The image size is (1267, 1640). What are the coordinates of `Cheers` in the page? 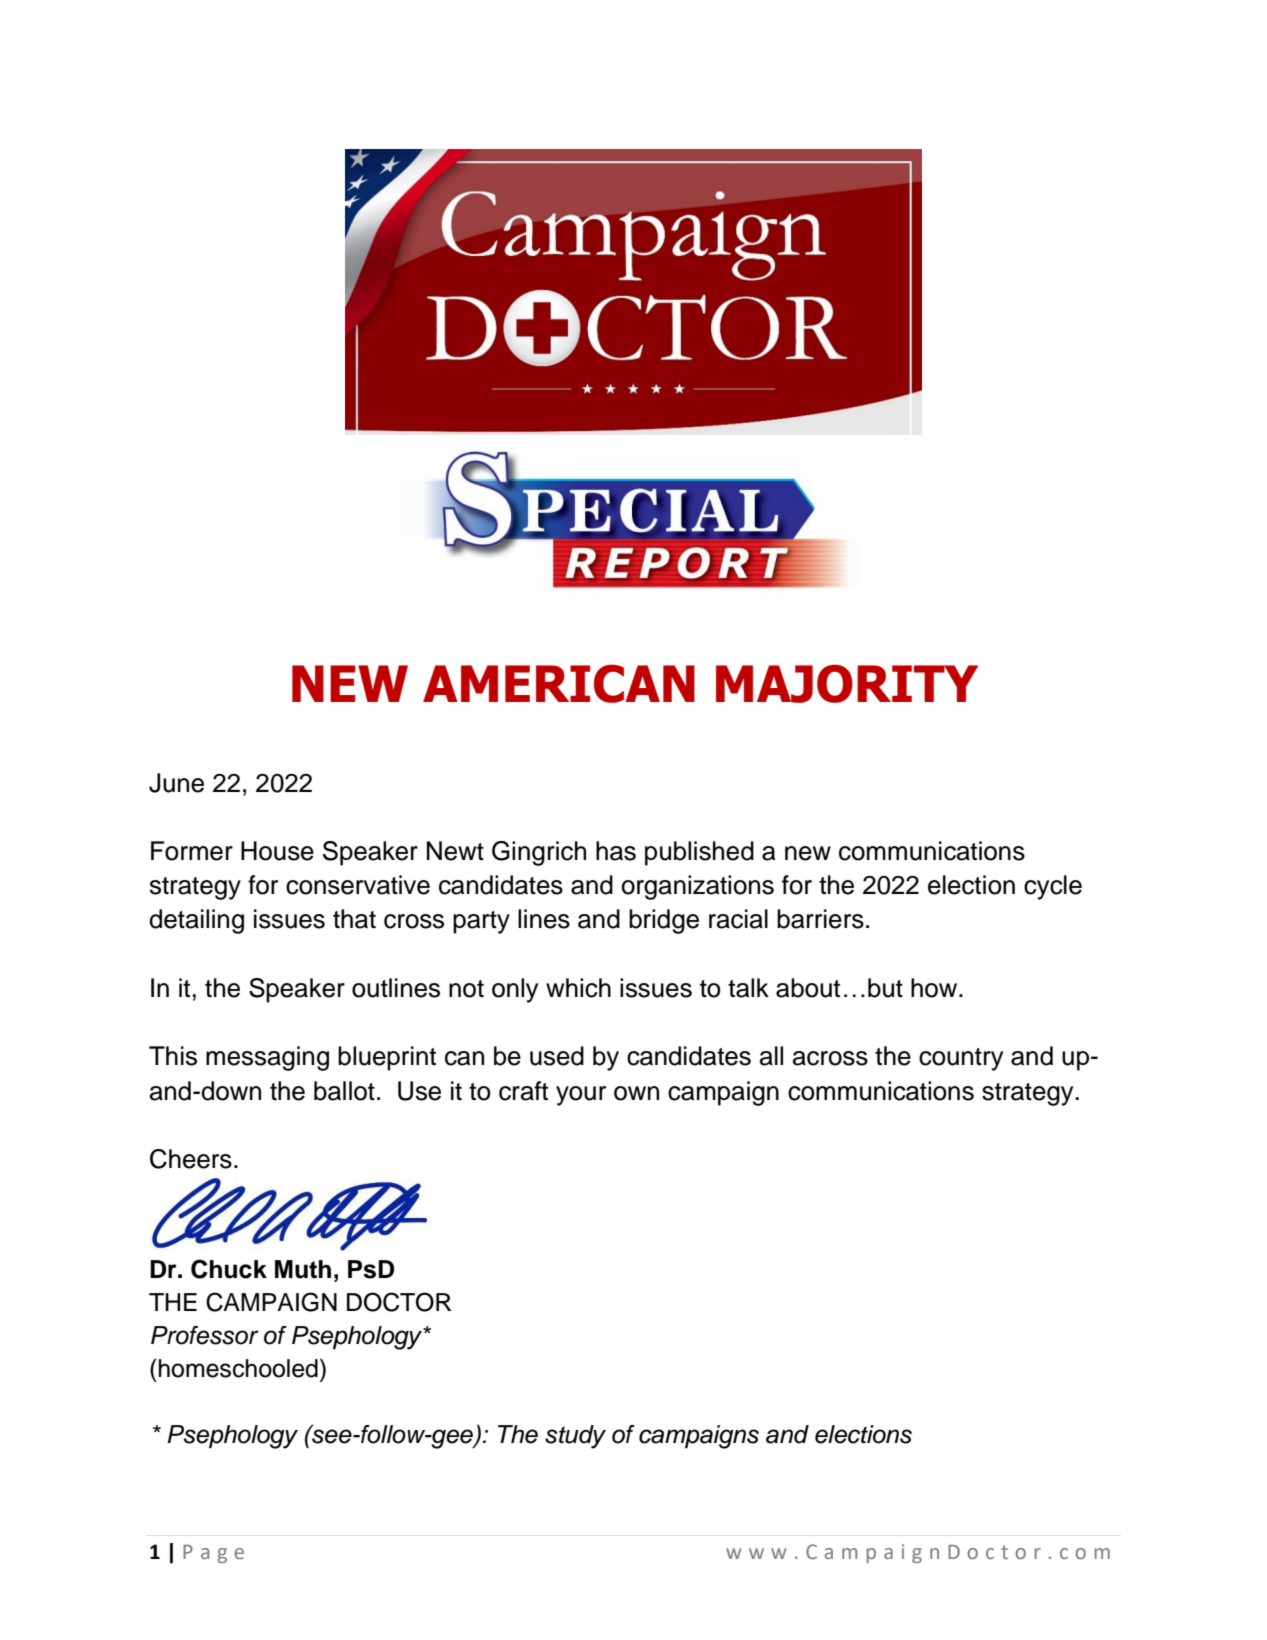 It's located at (191, 1159).
